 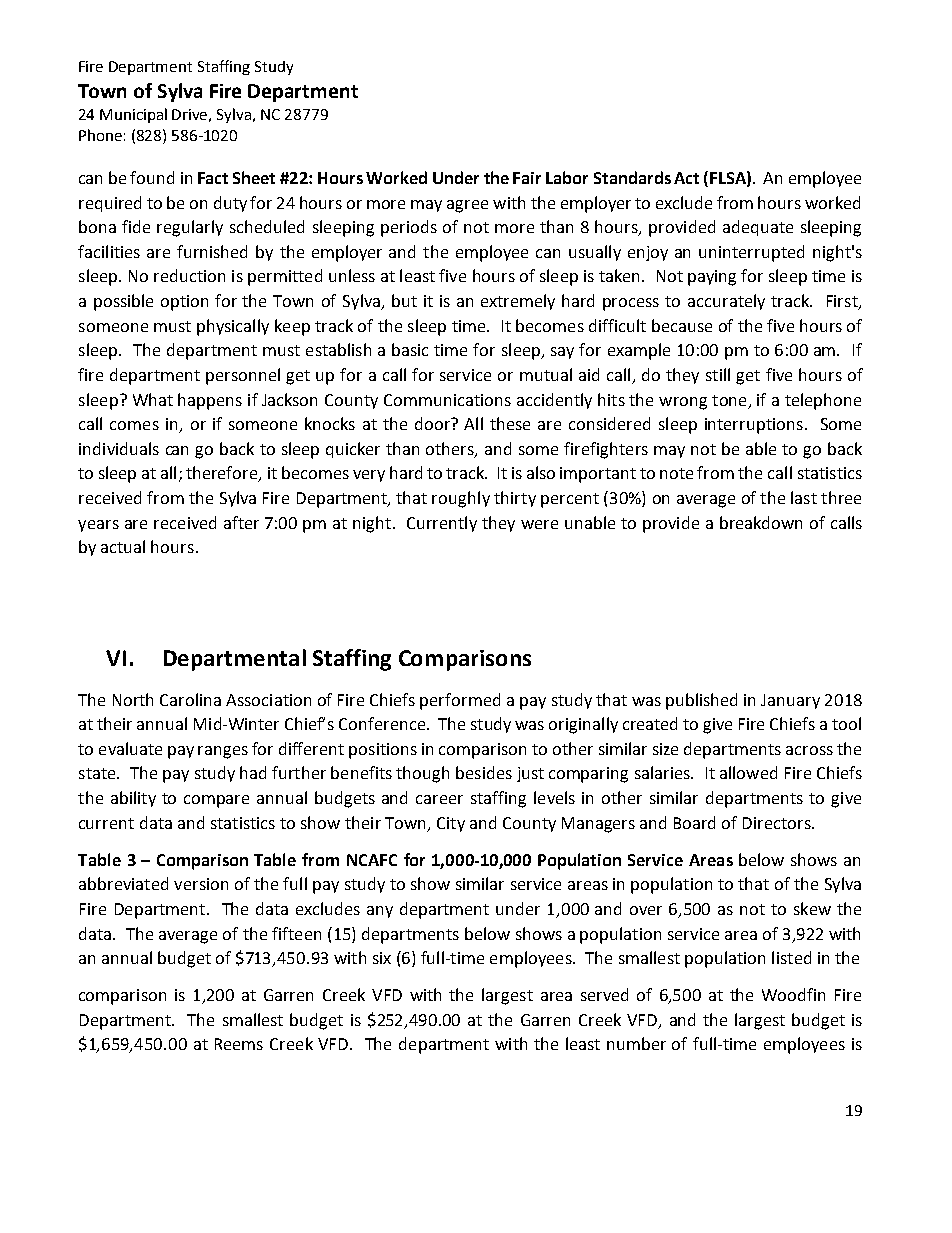 I want to click on were, so click(x=539, y=524).
